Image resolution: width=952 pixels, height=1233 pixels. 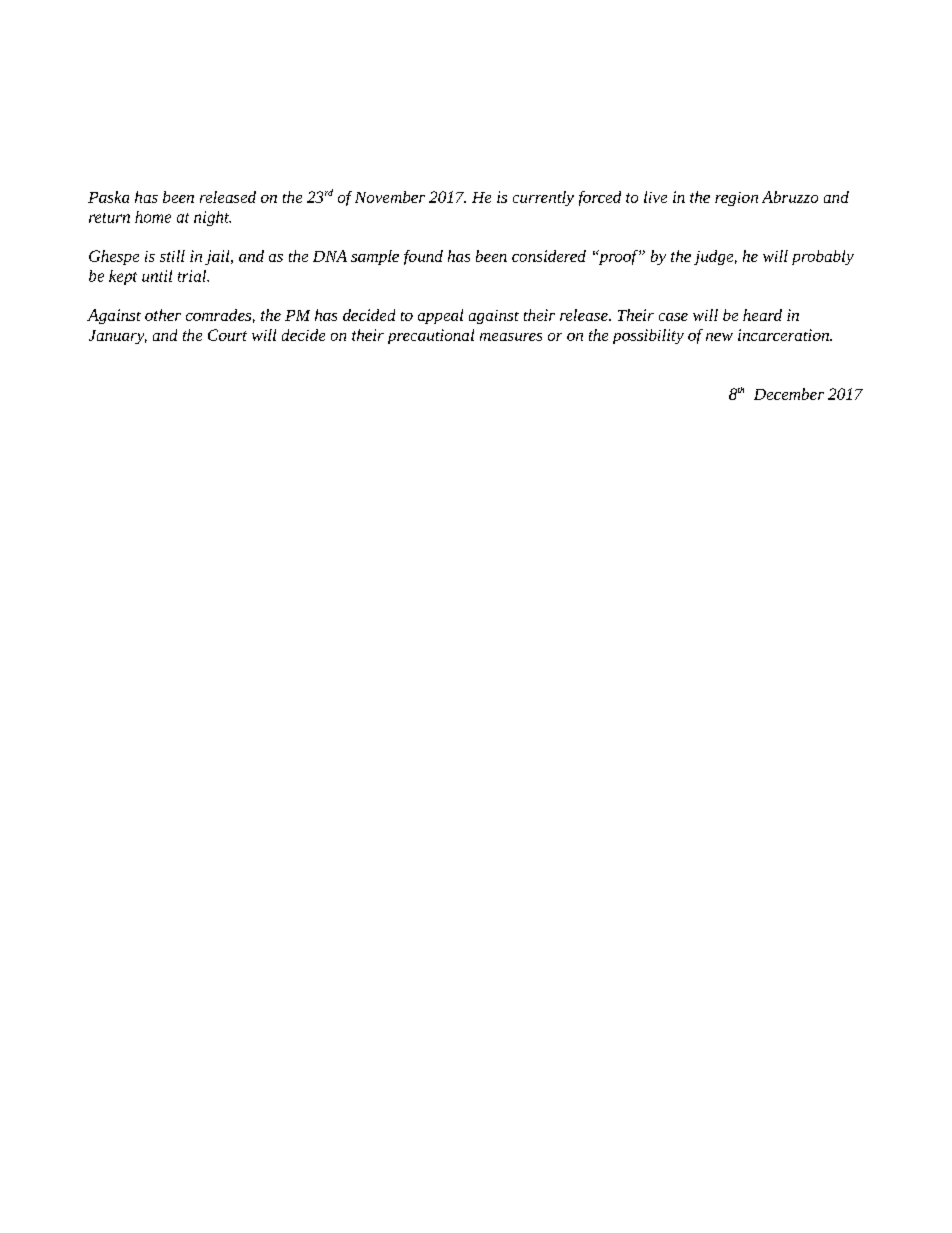 What do you see at coordinates (193, 276) in the page?
I see `trial` at bounding box center [193, 276].
